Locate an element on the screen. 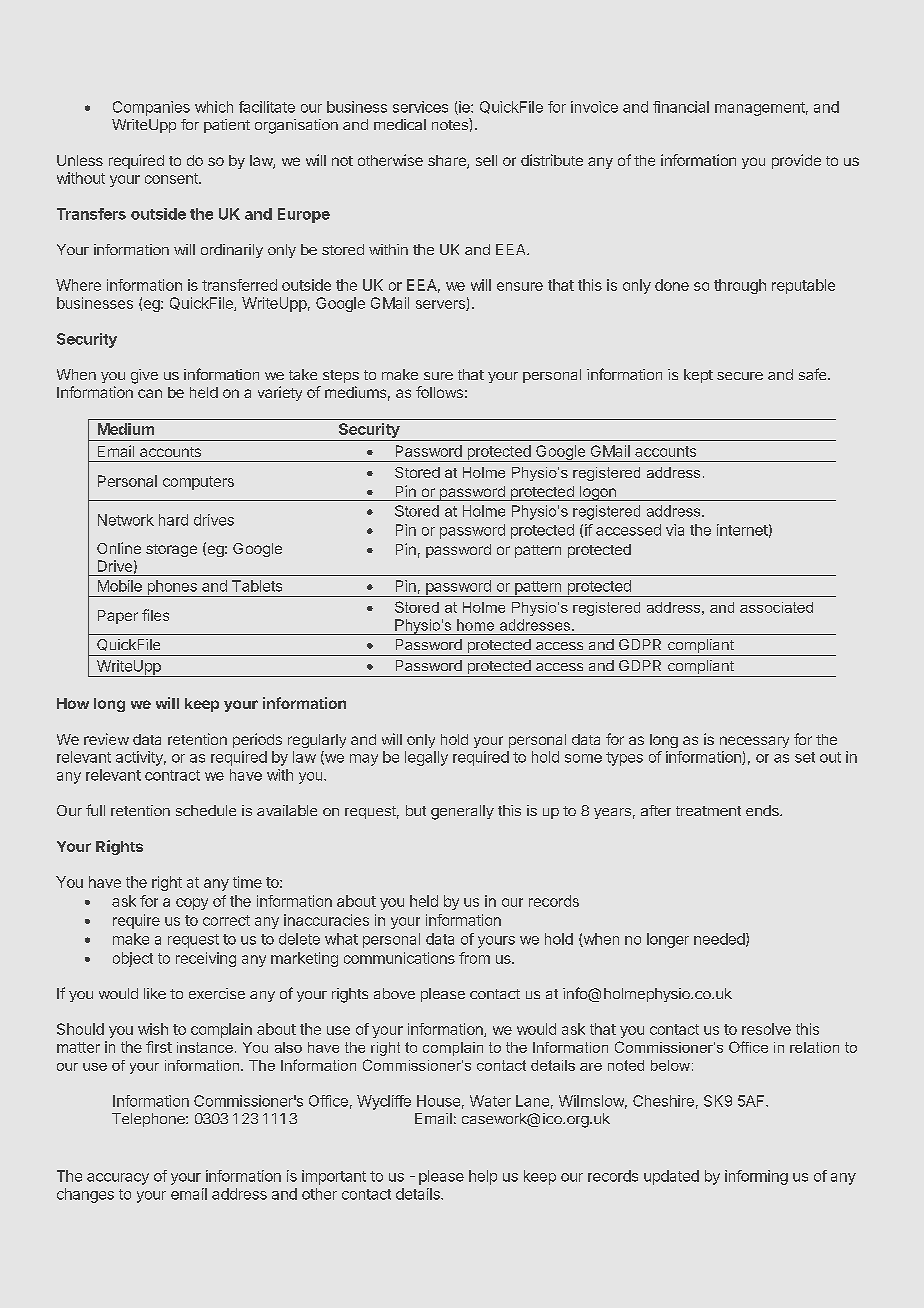  notes is located at coordinates (451, 124).
